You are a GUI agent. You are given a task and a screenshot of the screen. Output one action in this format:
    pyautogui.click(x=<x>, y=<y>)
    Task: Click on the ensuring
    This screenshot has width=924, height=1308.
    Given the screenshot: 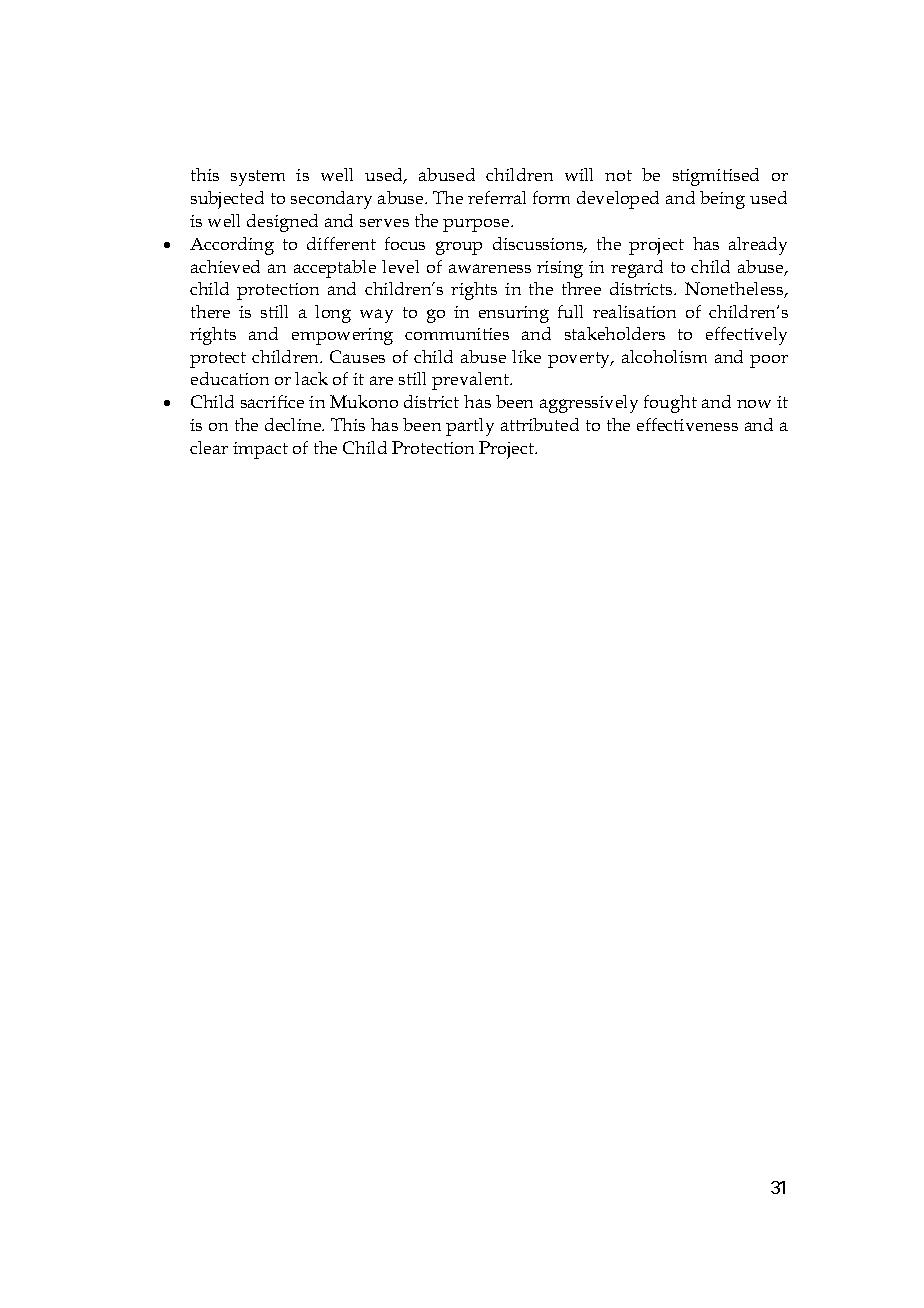 What is the action you would take?
    pyautogui.click(x=514, y=314)
